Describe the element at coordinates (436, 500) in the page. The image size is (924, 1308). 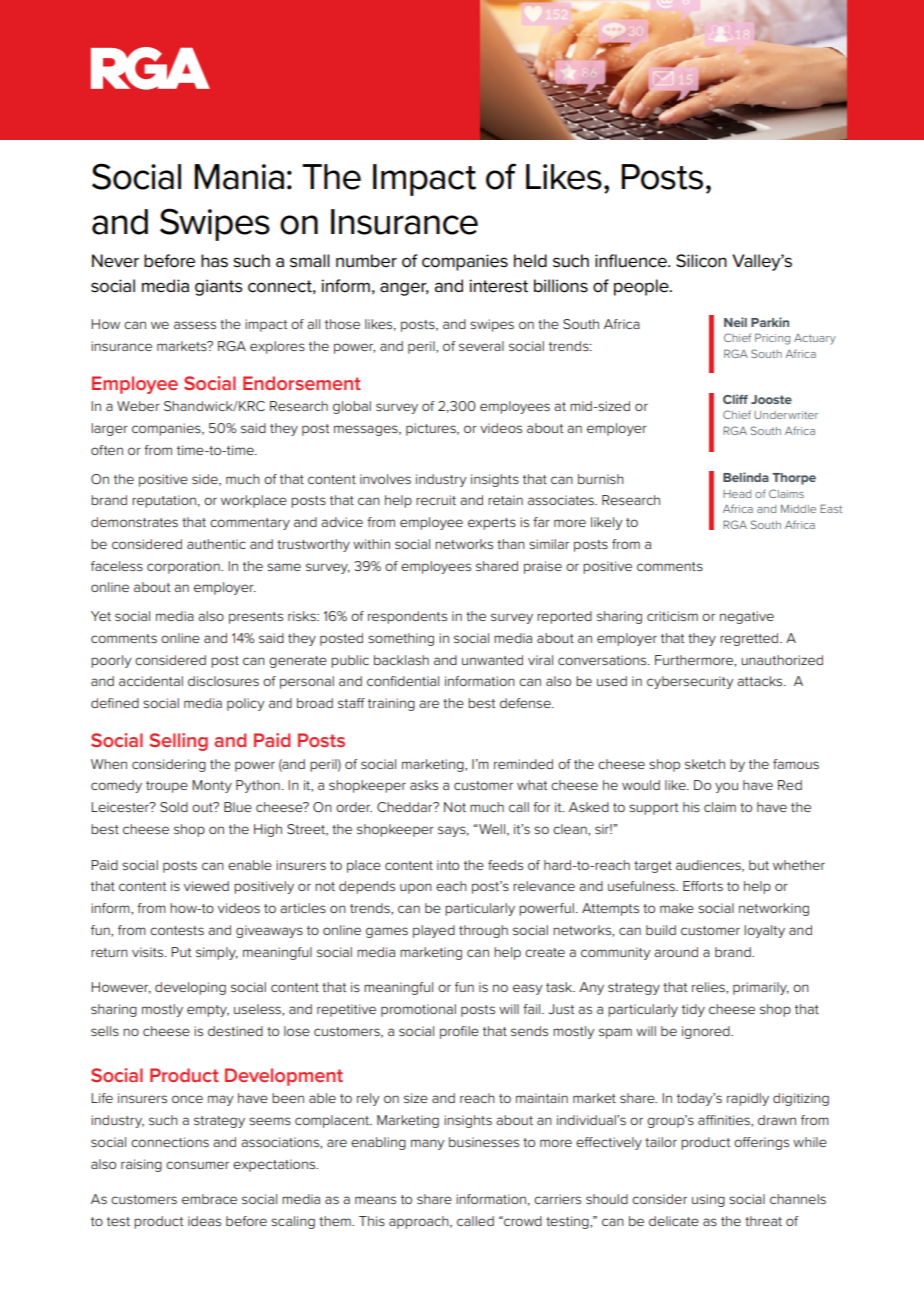
I see `recruit` at that location.
